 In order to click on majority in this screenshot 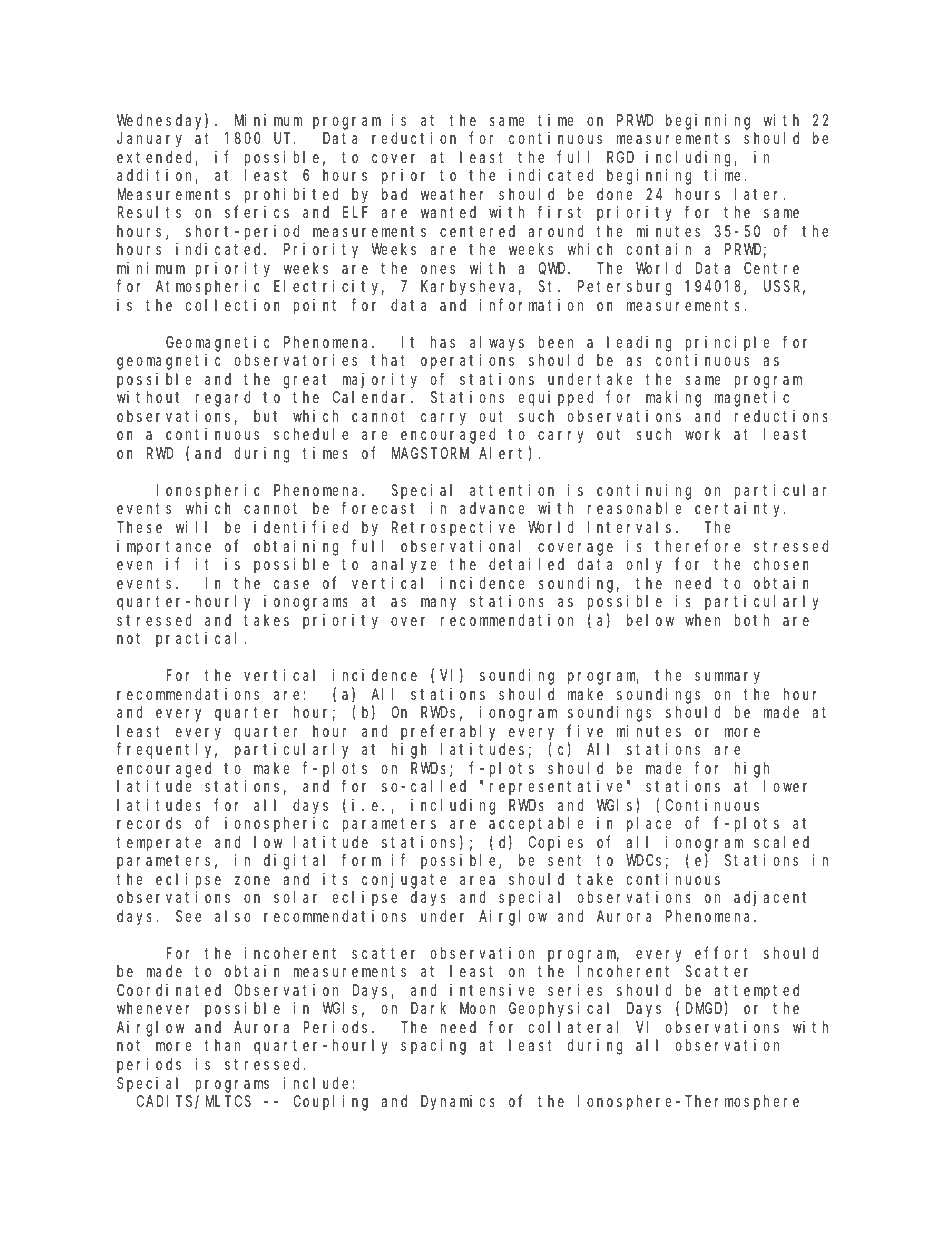, I will do `click(380, 381)`.
